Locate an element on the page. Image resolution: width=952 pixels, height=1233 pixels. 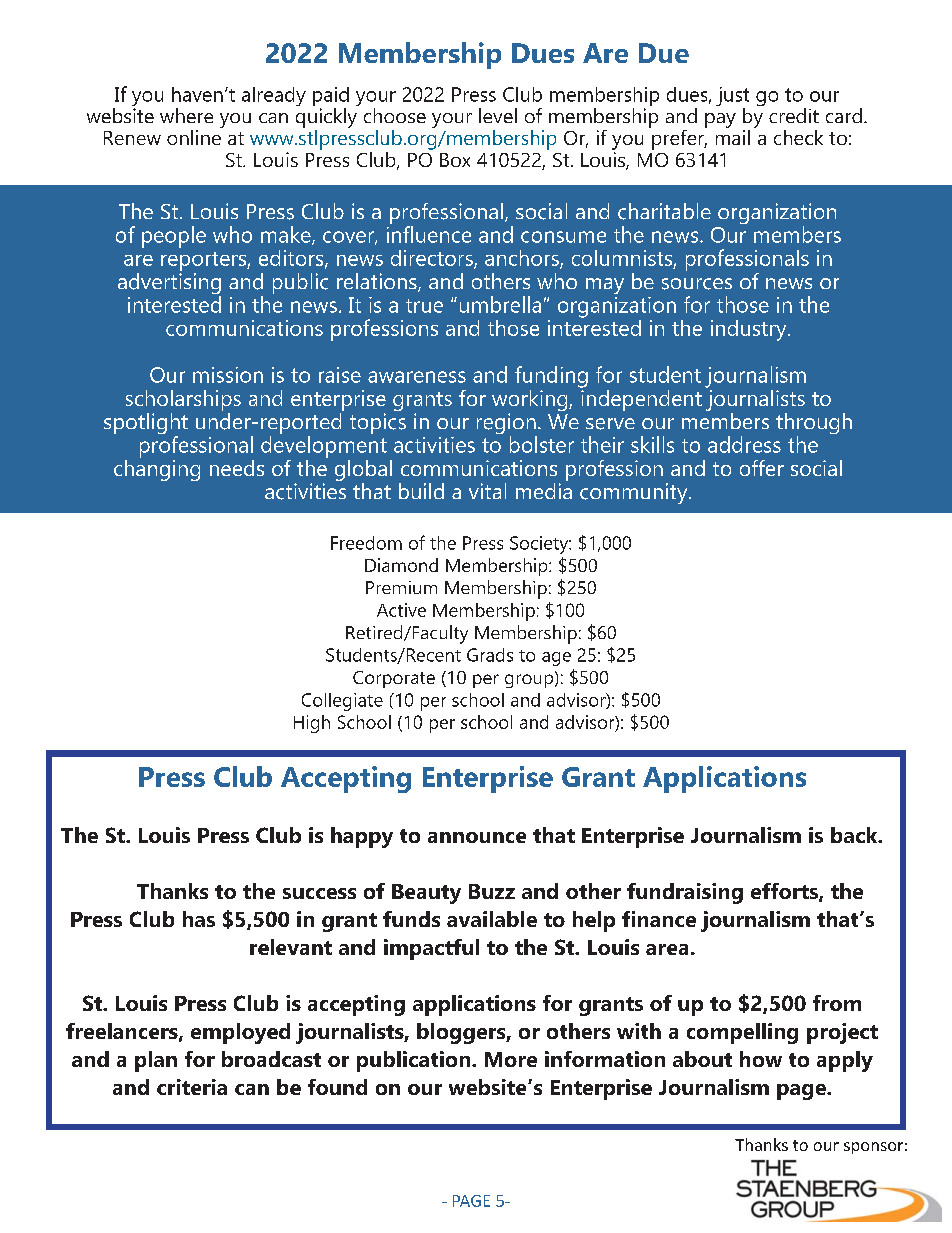
back is located at coordinates (855, 835).
